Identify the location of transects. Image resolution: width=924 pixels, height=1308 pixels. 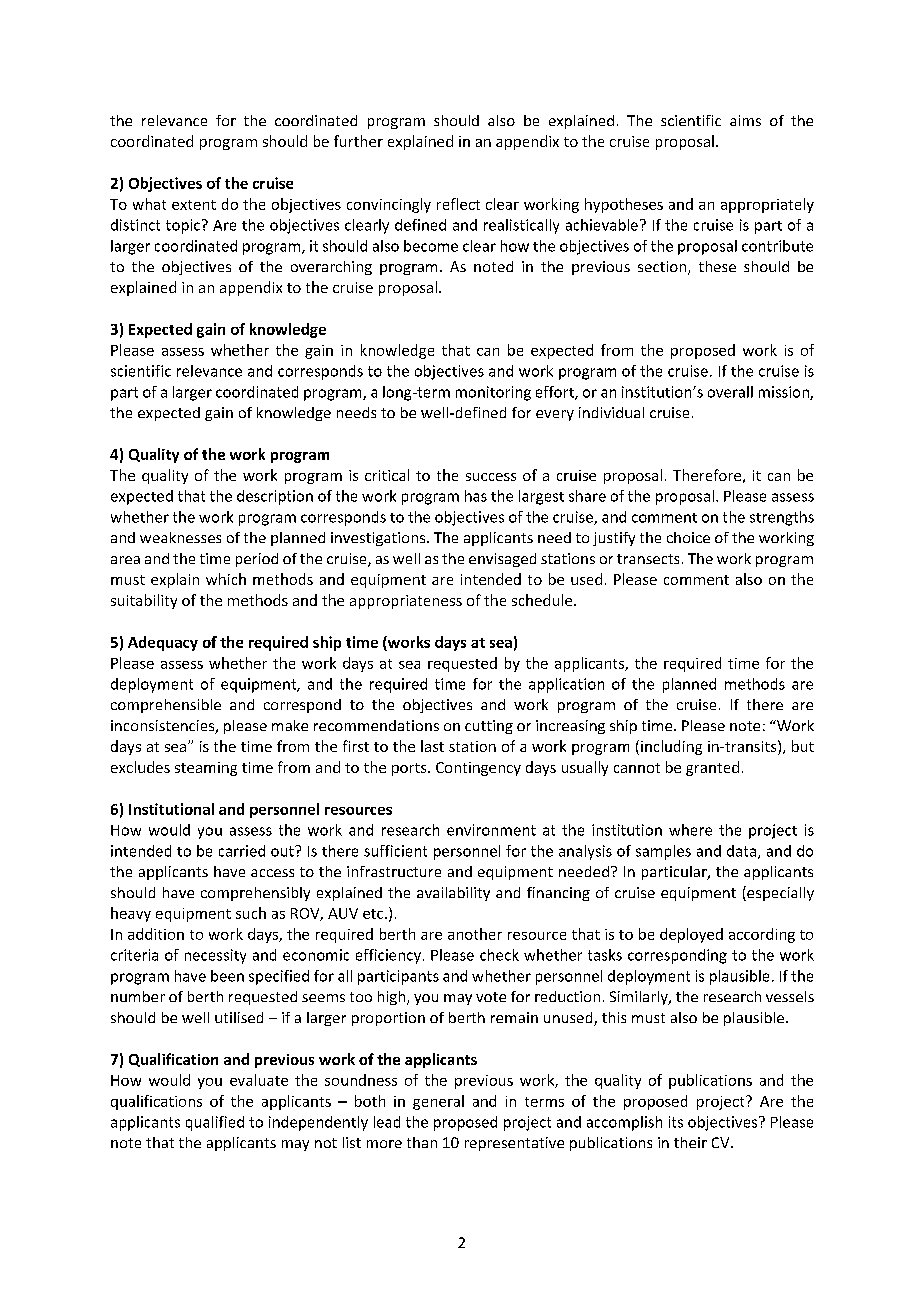
(648, 559).
